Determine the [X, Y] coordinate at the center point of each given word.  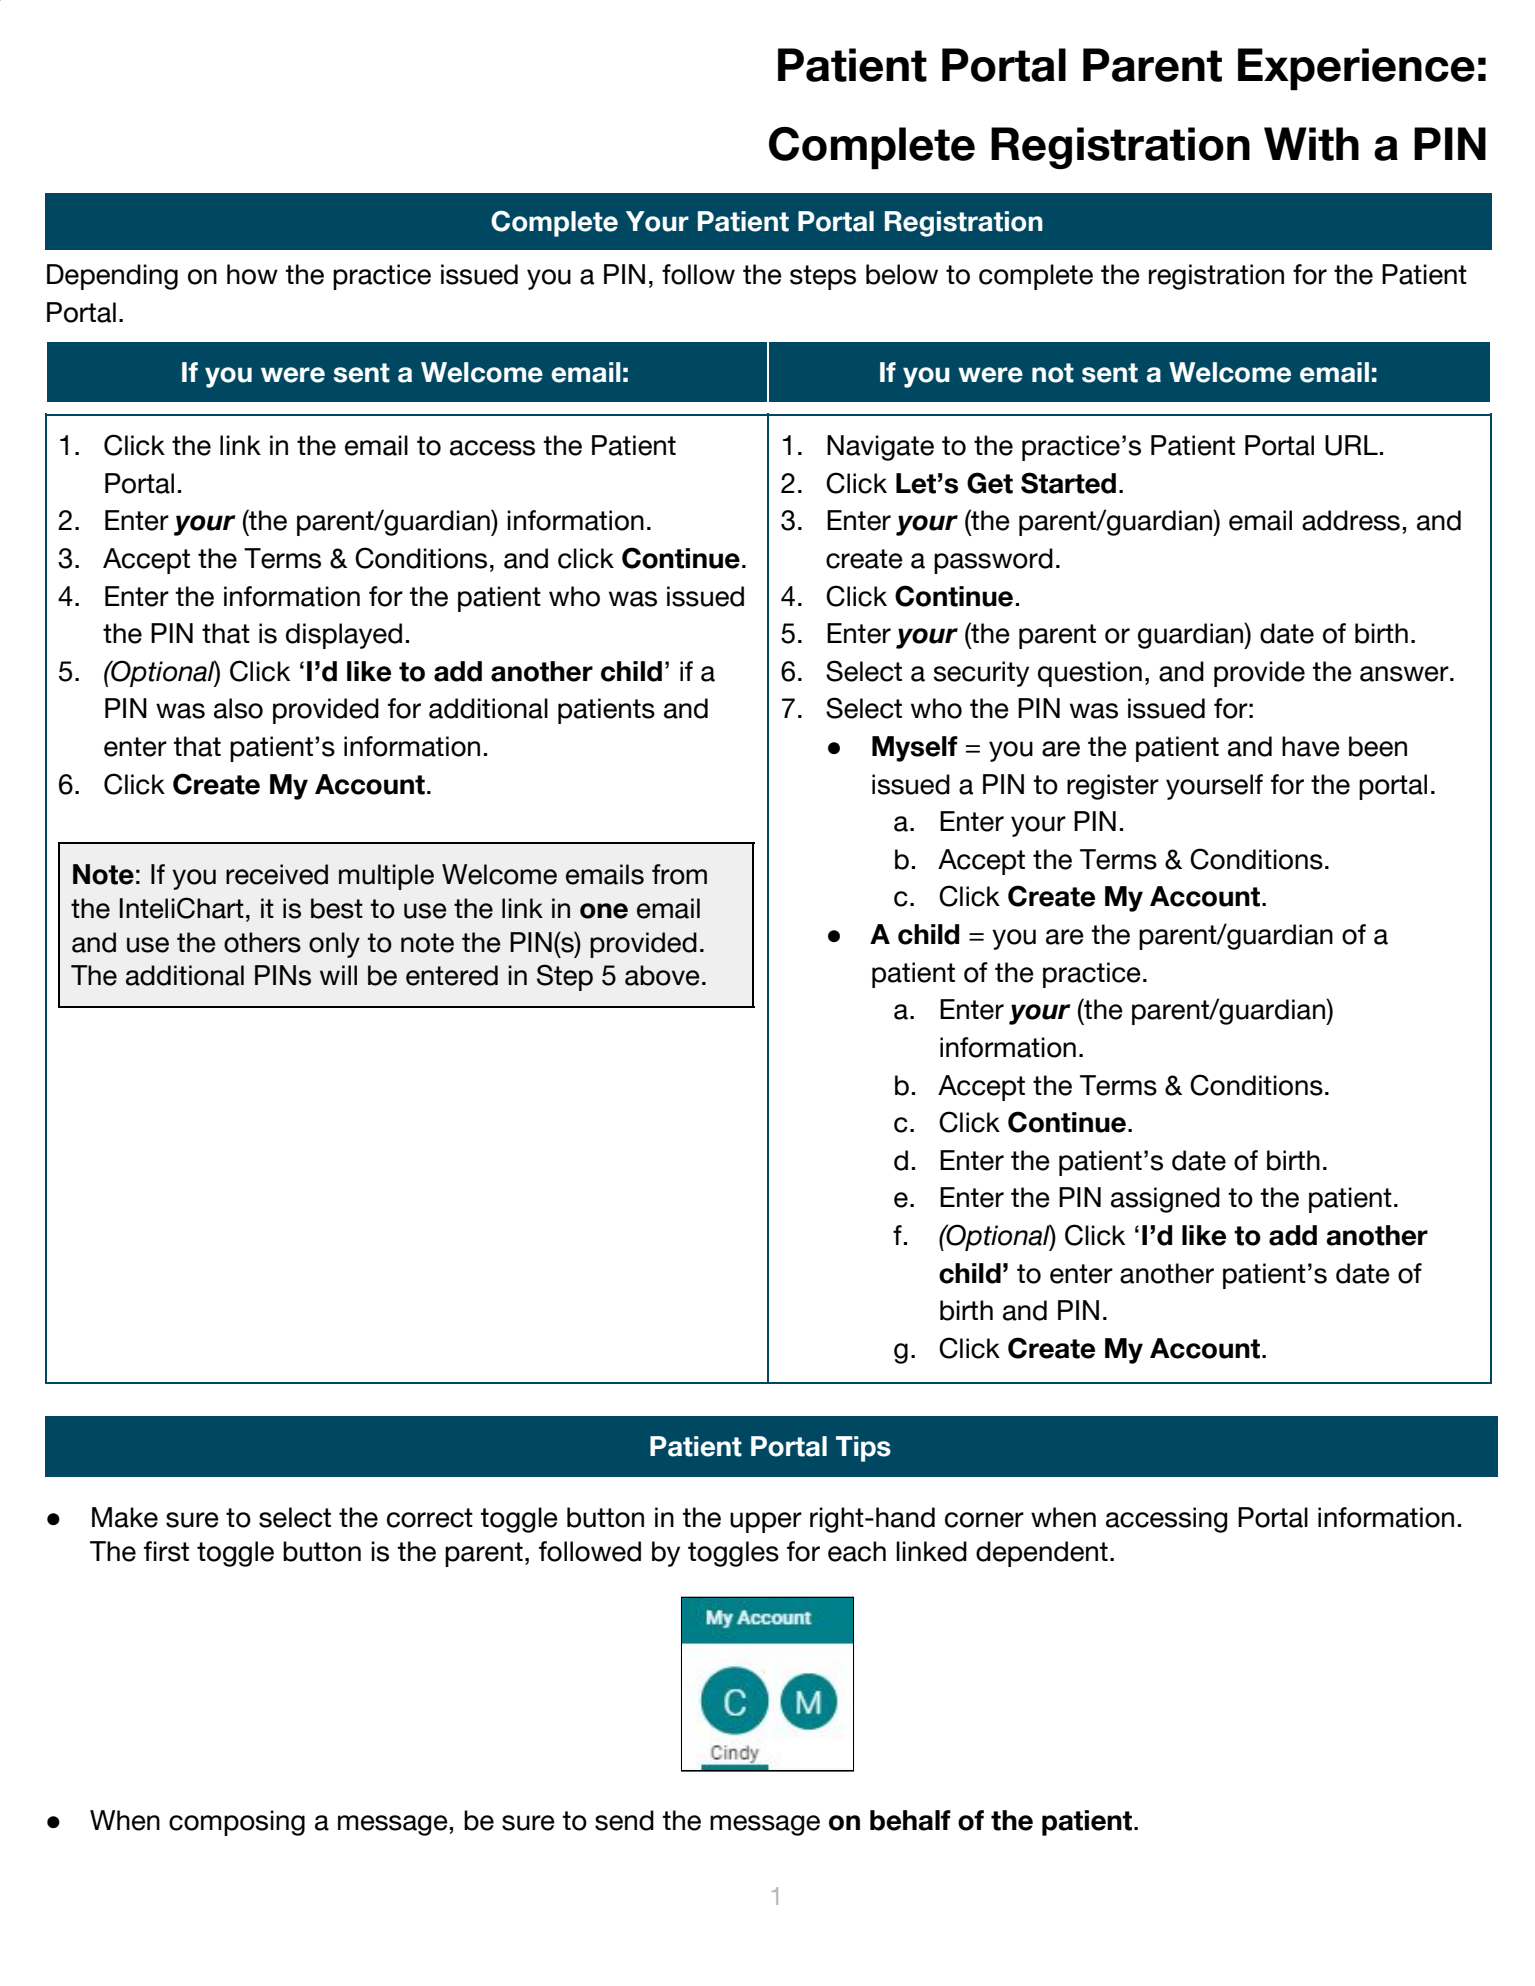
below [902, 274]
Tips [863, 1449]
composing [237, 1823]
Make [125, 1517]
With [1311, 144]
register [1113, 787]
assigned [1165, 1200]
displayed [344, 636]
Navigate [880, 448]
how [252, 274]
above [662, 975]
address [1351, 520]
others [262, 942]
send [624, 1820]
